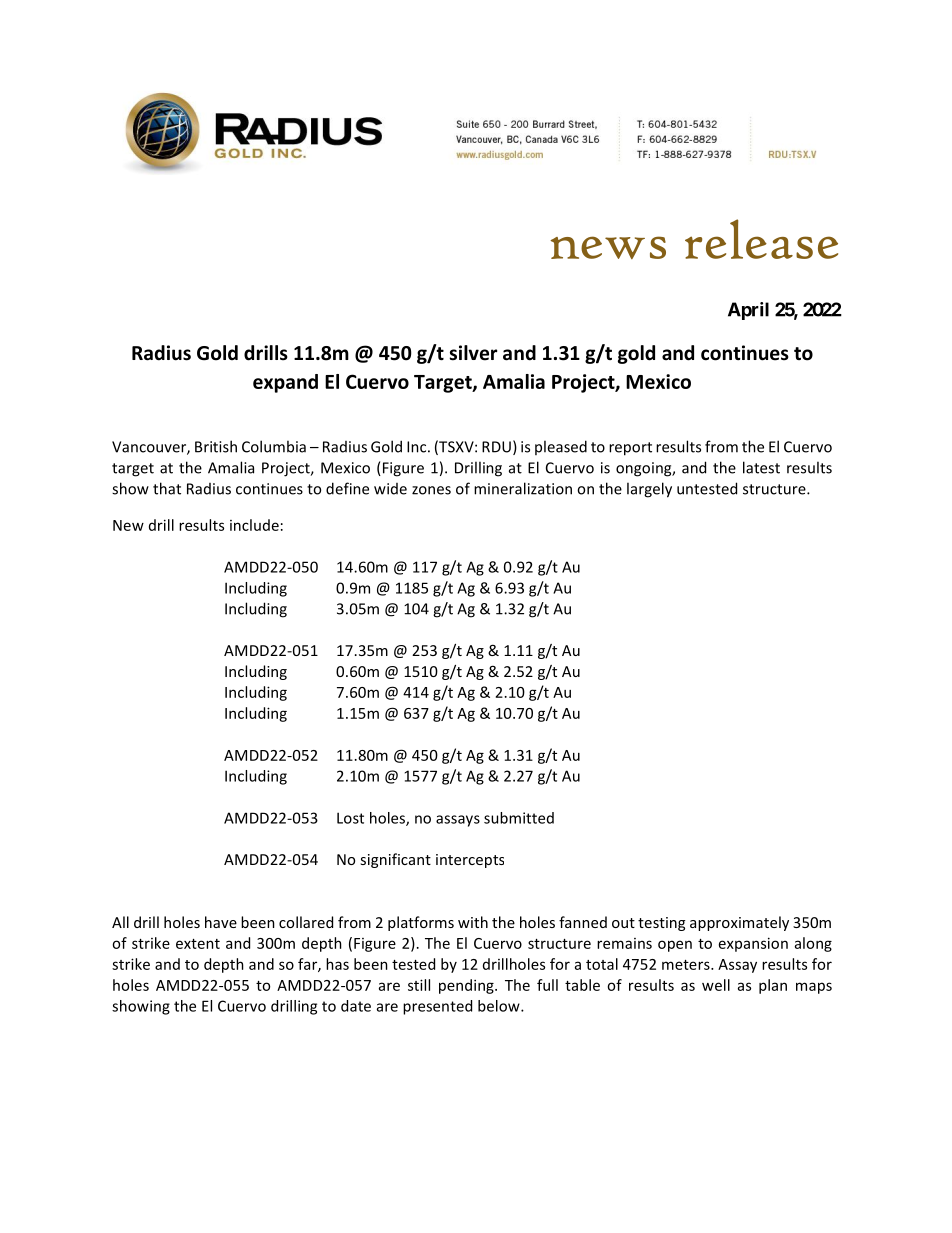 This screenshot has height=1233, width=952. I want to click on expand, so click(285, 383).
